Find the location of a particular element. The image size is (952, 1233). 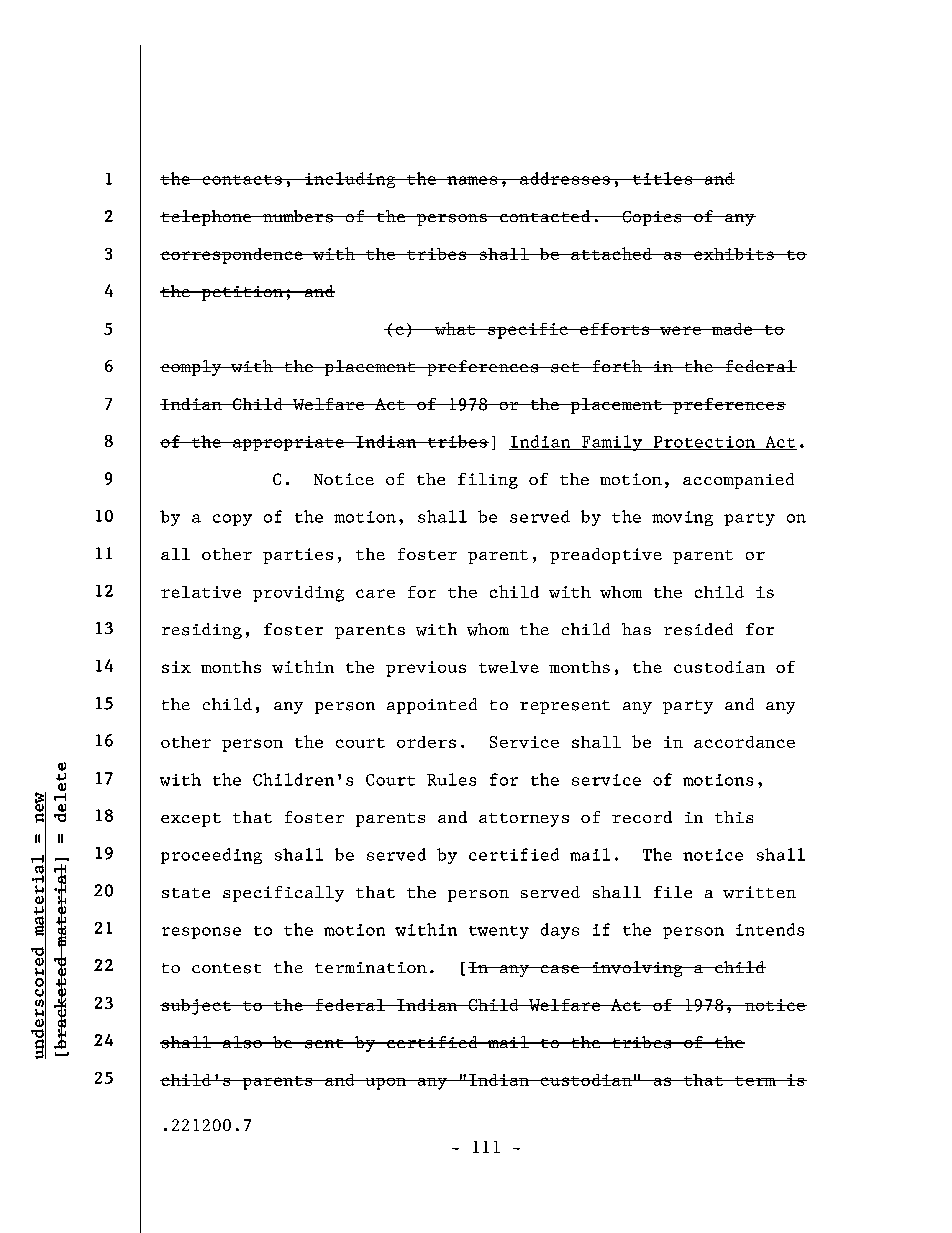

contacts is located at coordinates (242, 180).
